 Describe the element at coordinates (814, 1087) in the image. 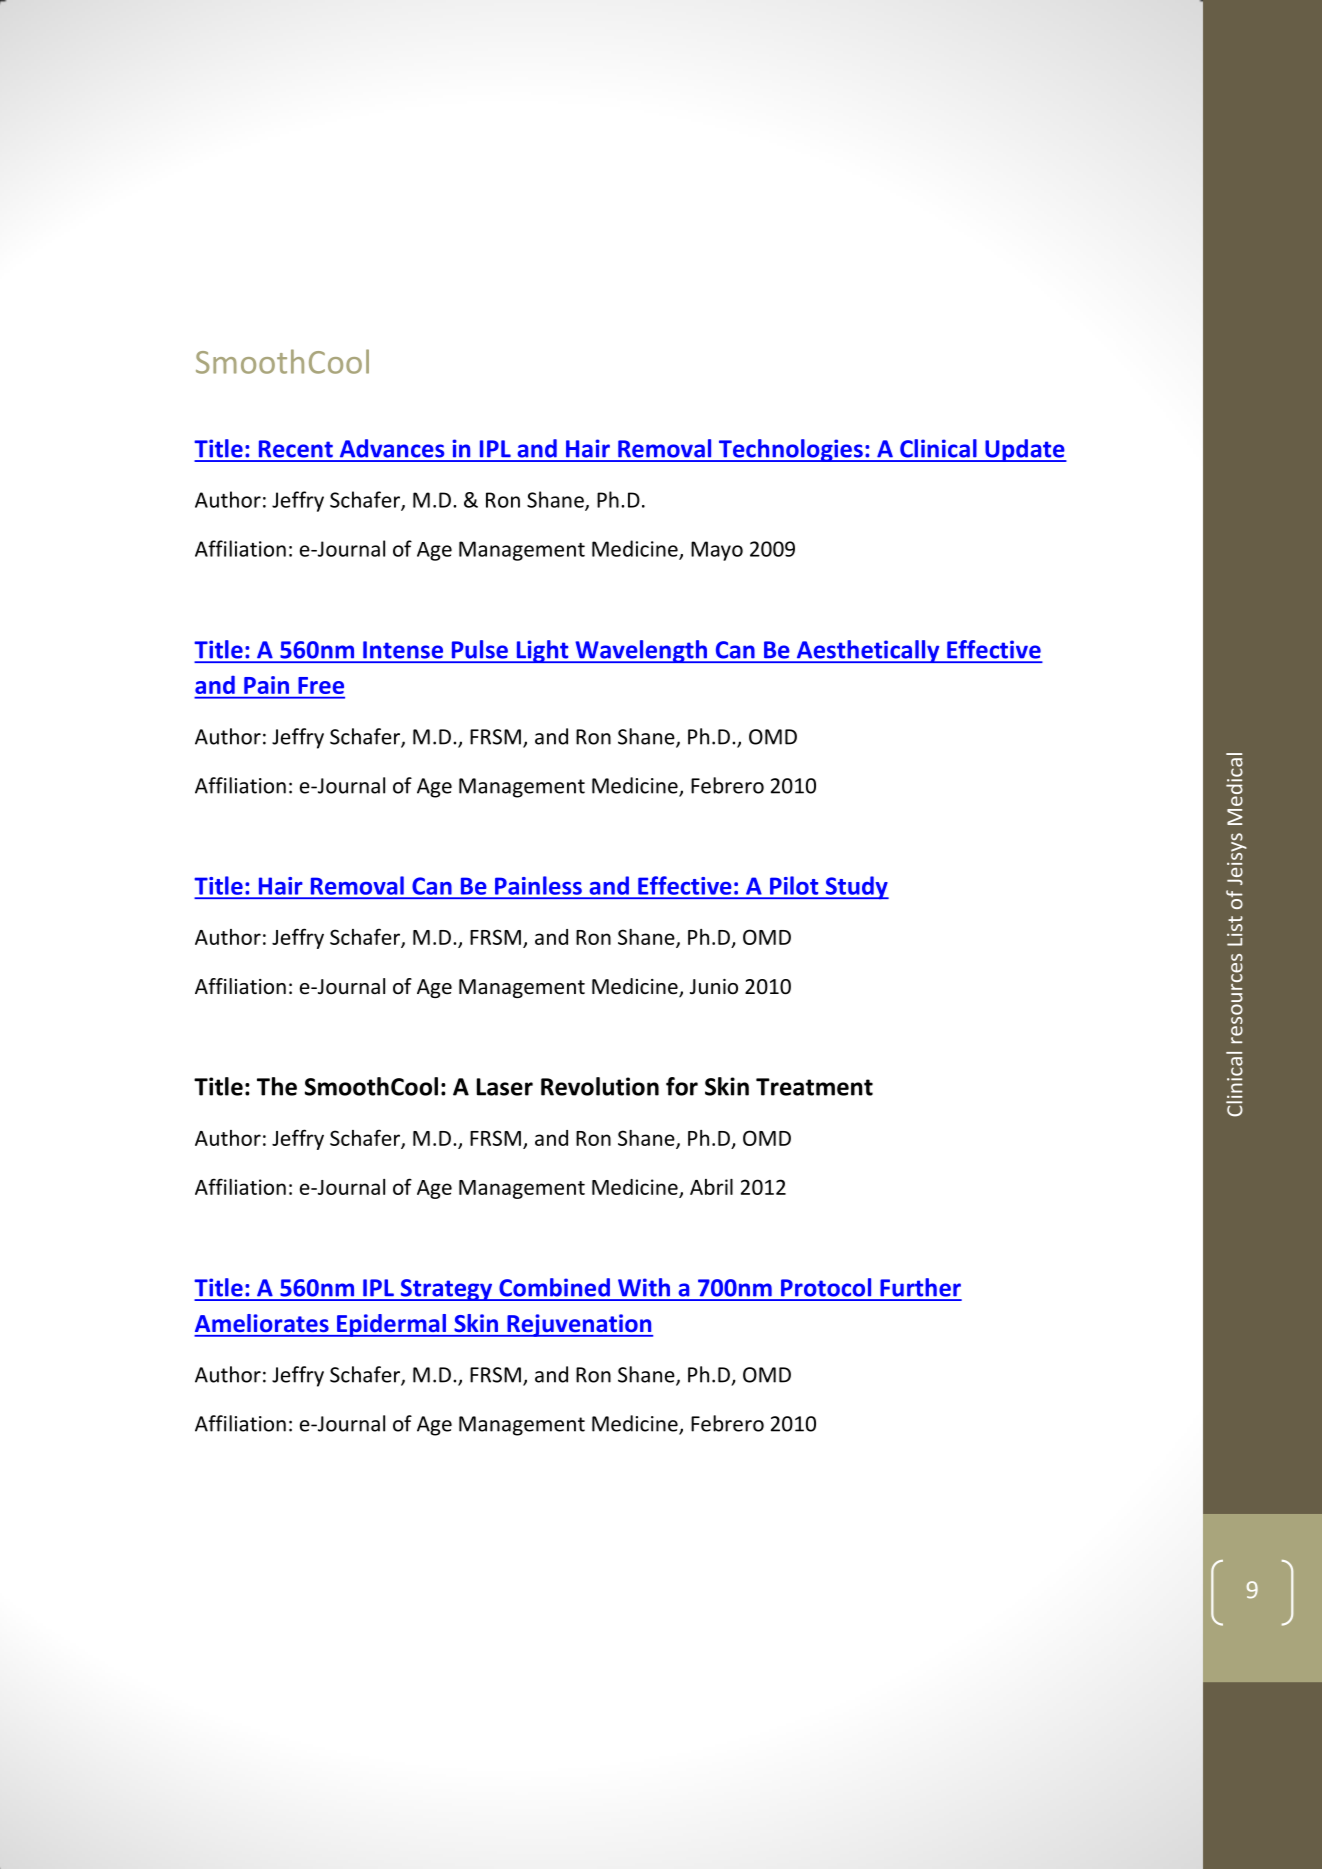

I see `Treatment` at that location.
